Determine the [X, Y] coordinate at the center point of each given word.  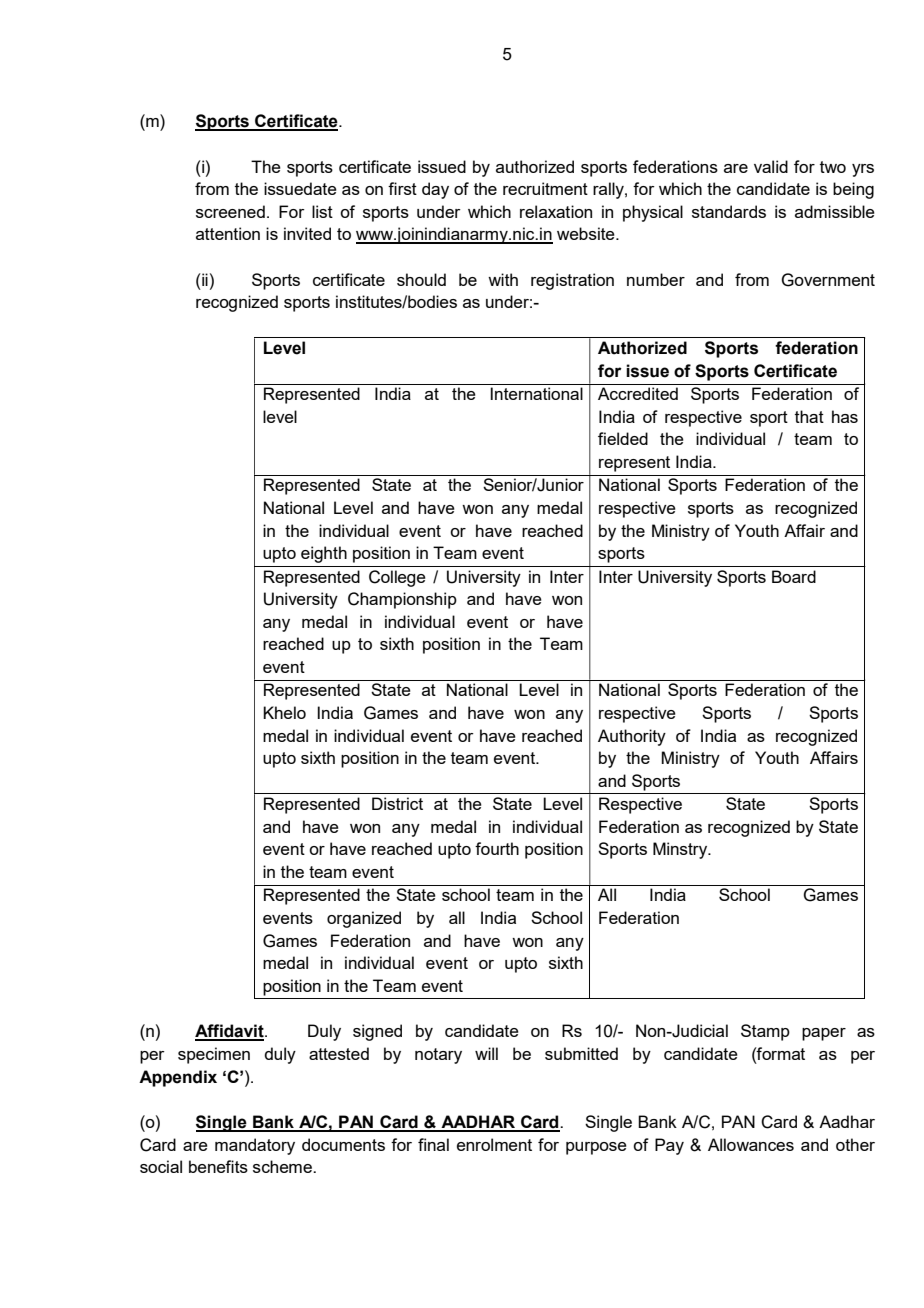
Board [794, 576]
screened [230, 211]
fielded [623, 438]
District [397, 803]
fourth [497, 848]
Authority [632, 737]
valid [771, 166]
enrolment [494, 1144]
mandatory [255, 1146]
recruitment [545, 188]
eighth [324, 554]
